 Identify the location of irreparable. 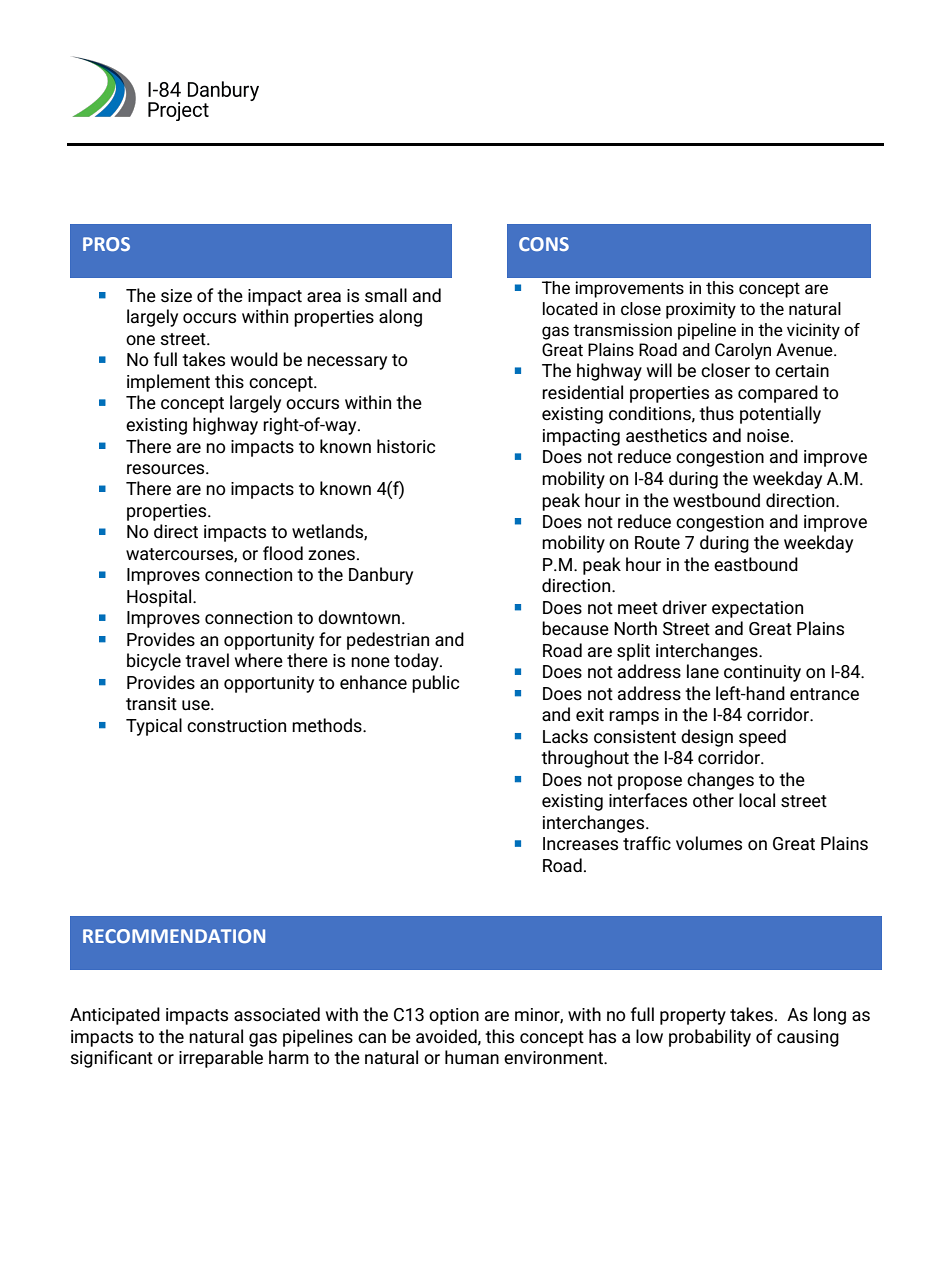
(221, 1059).
